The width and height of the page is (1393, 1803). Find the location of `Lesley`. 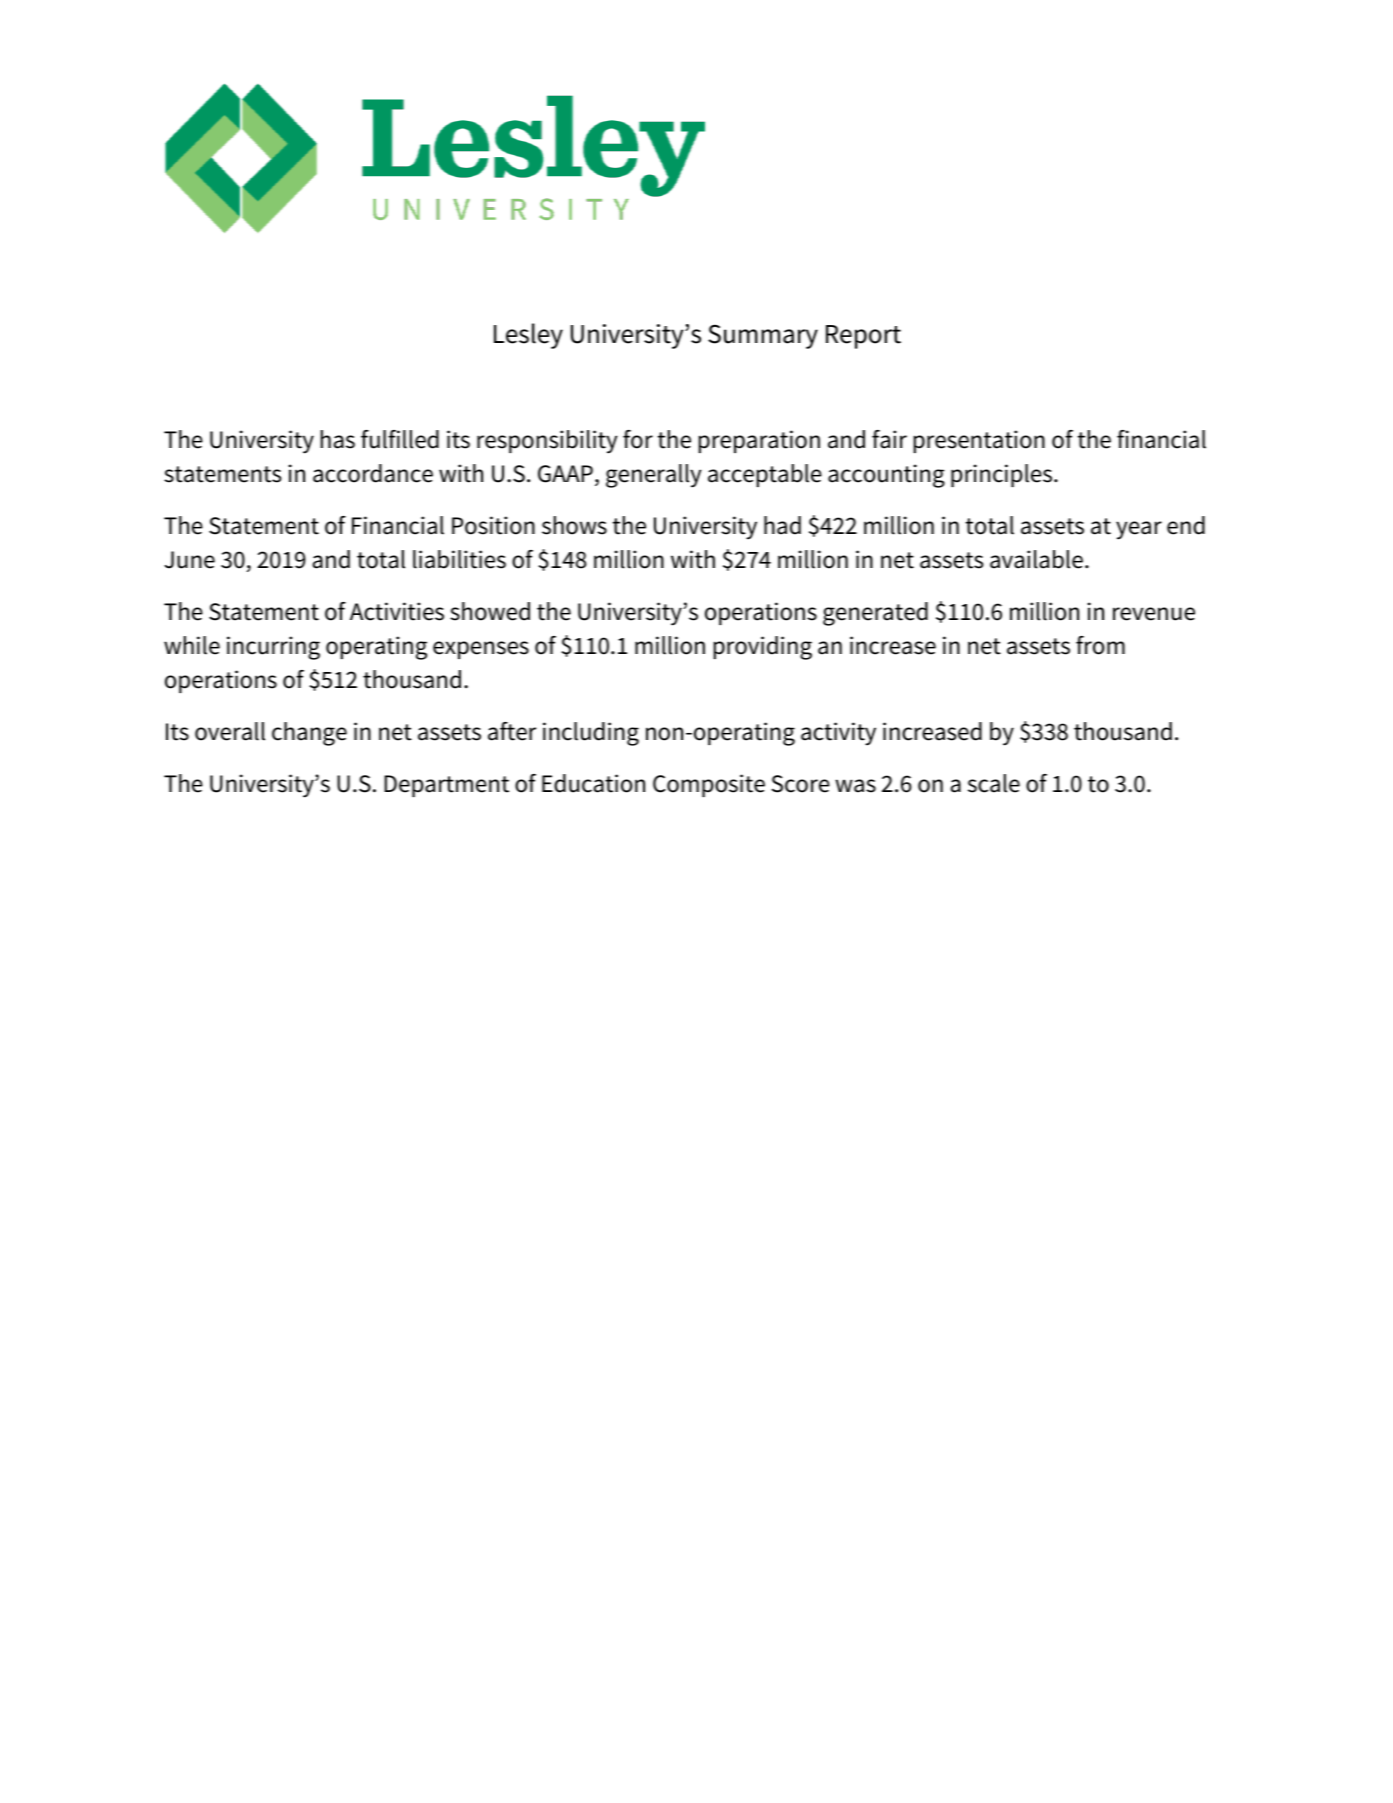

Lesley is located at coordinates (528, 336).
